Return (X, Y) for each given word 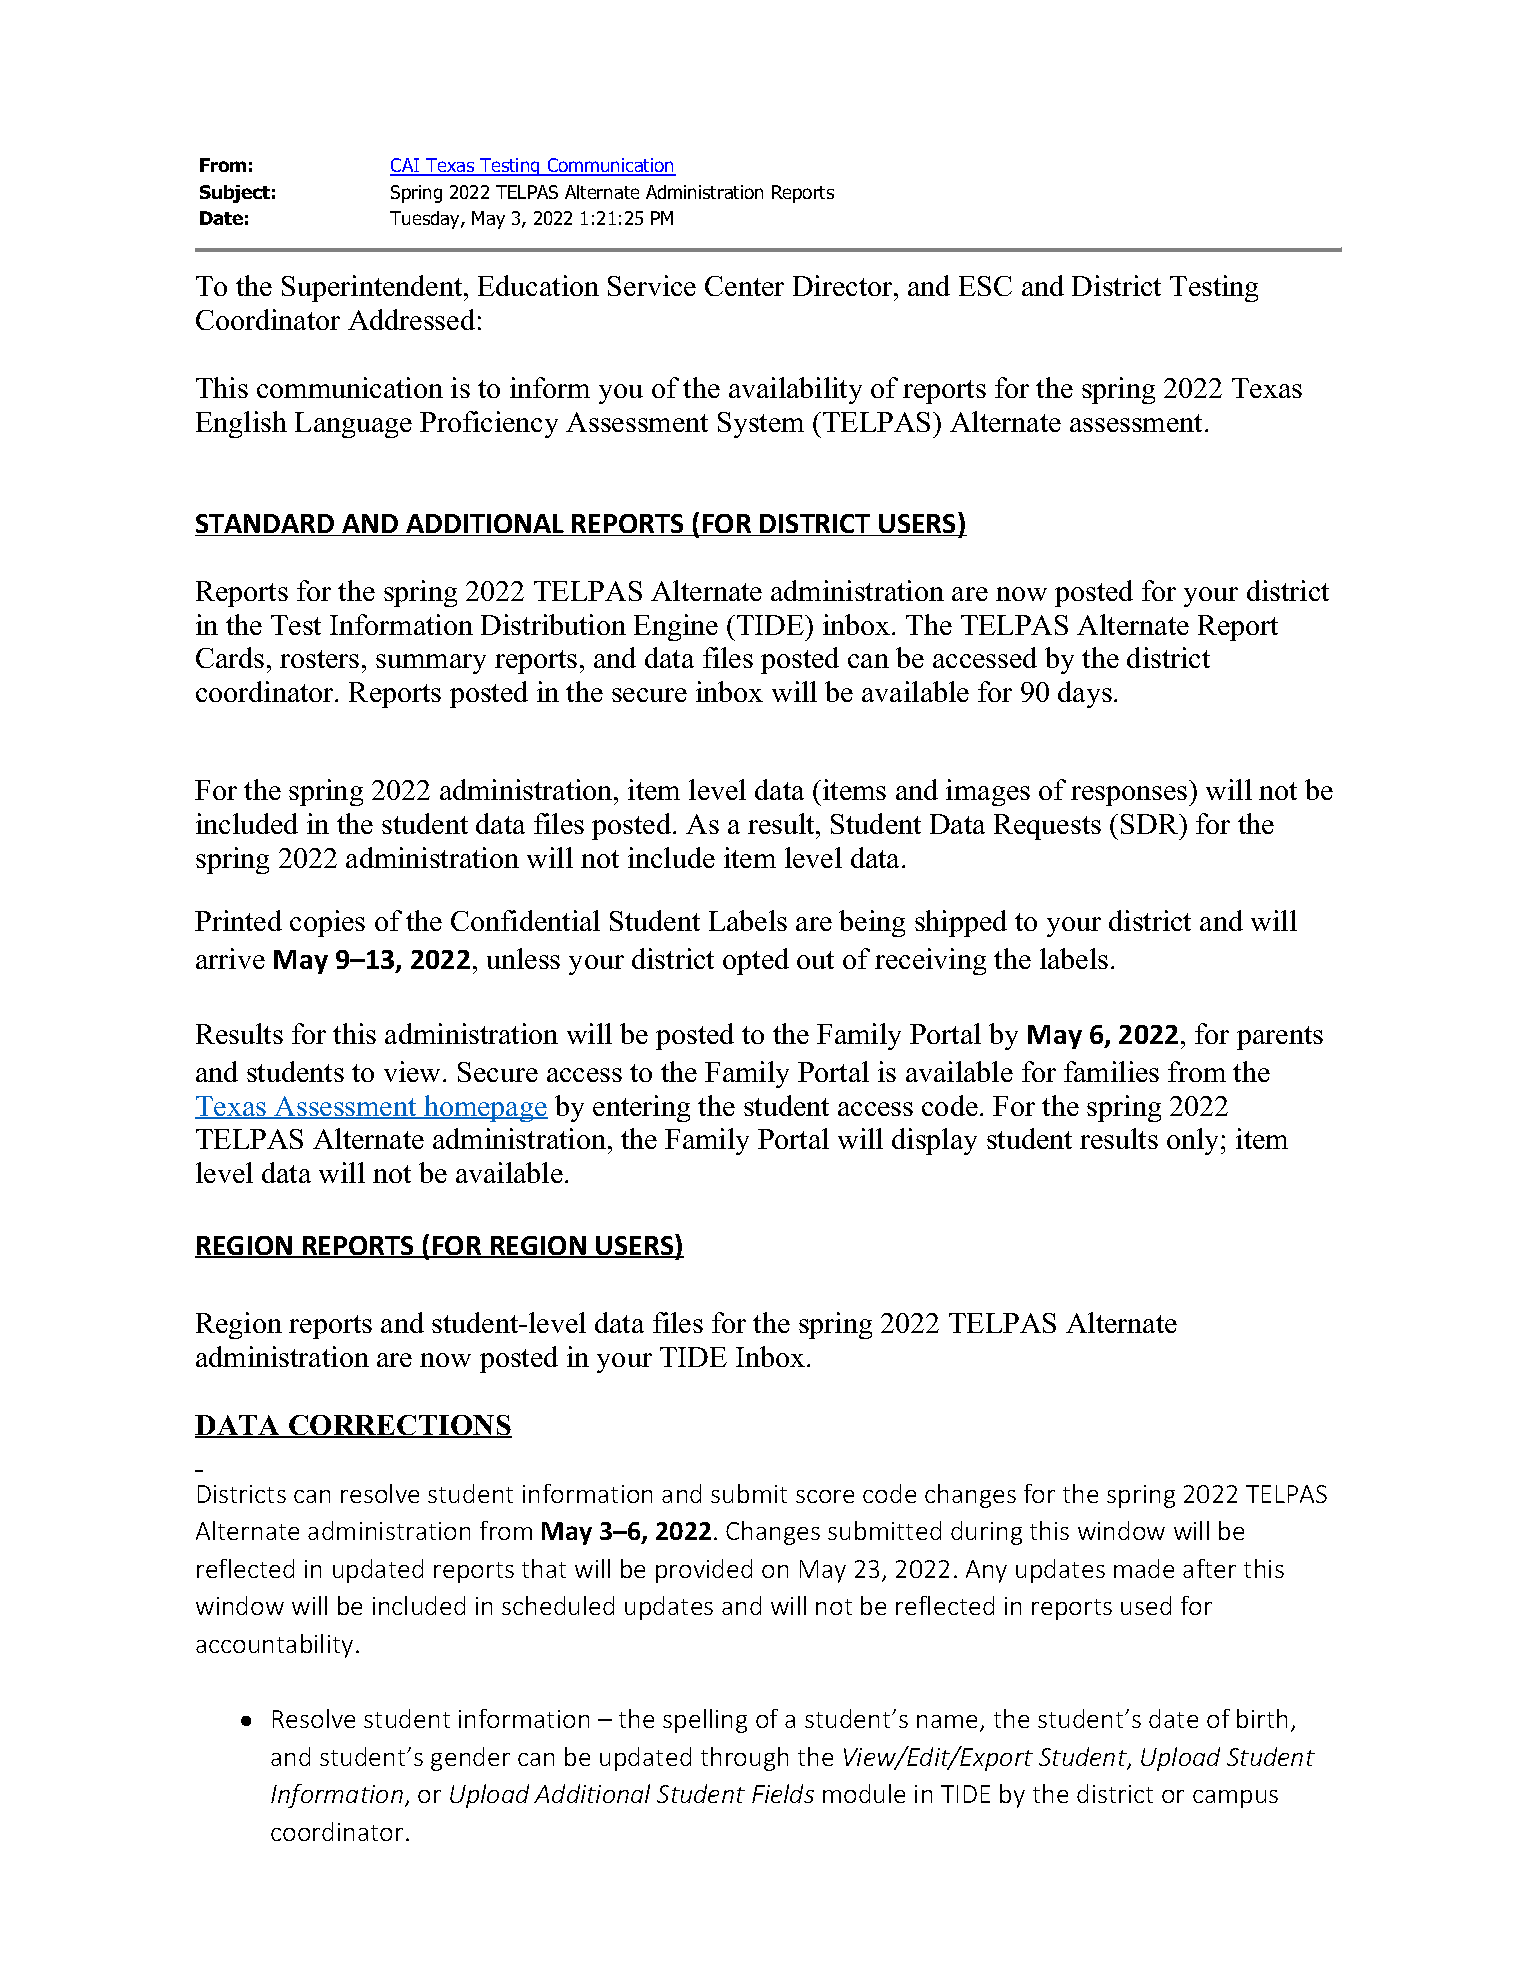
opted (756, 961)
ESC (985, 286)
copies (327, 923)
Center (744, 286)
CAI (406, 167)
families (1111, 1071)
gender (470, 1759)
